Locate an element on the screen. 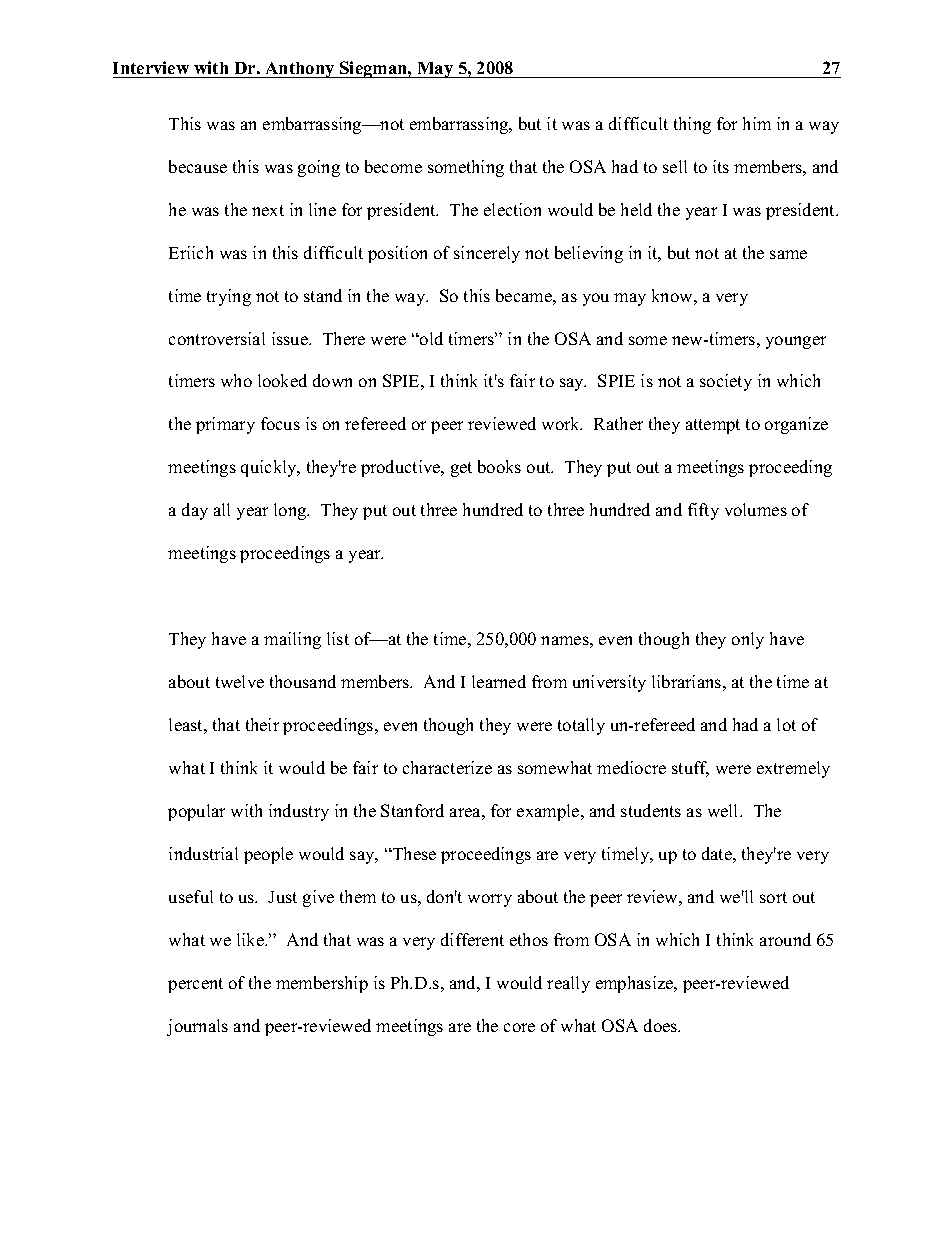  learned is located at coordinates (499, 681).
